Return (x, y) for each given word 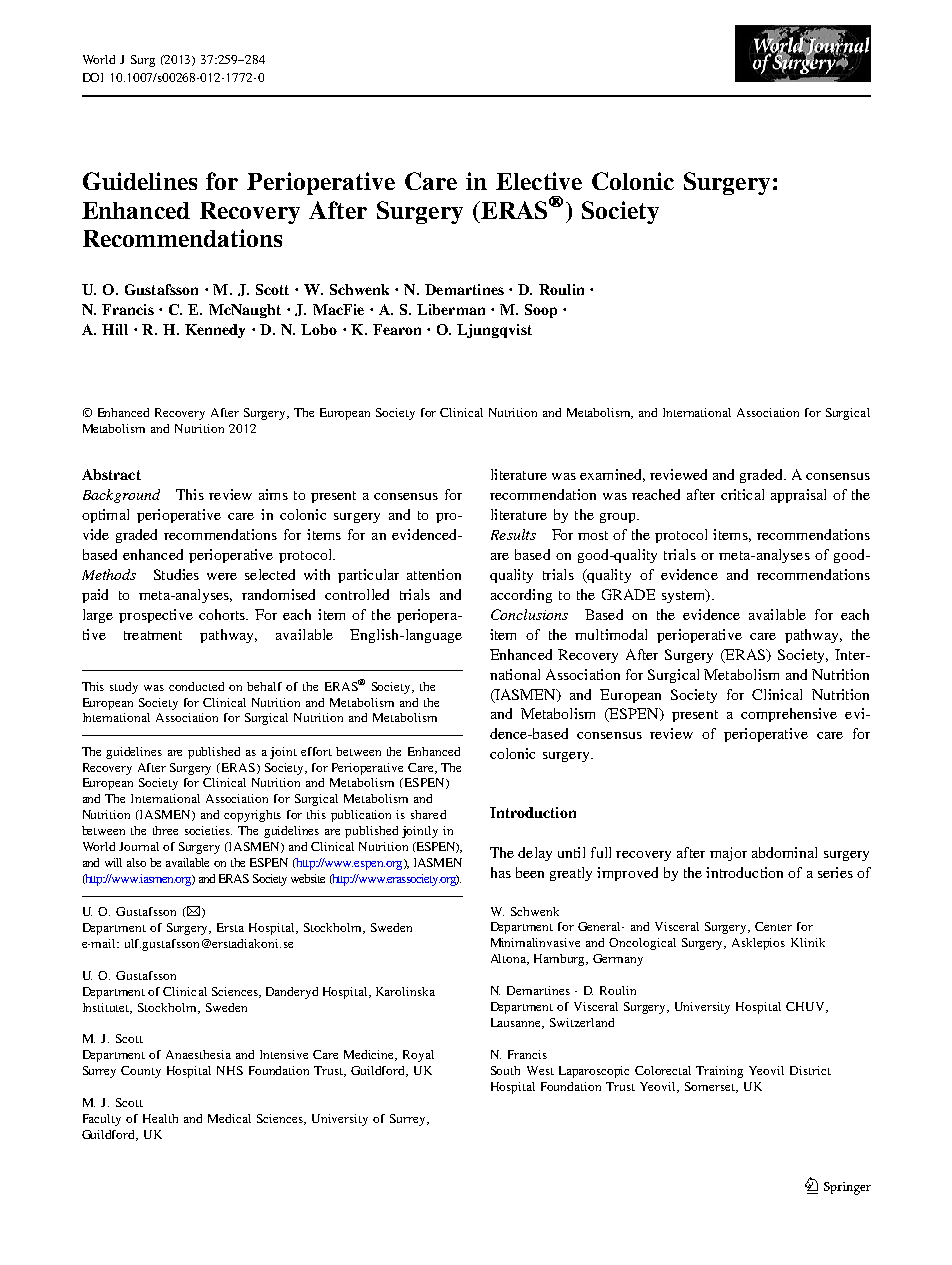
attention (434, 574)
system (685, 596)
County (141, 1072)
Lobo (319, 329)
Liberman (451, 309)
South (505, 1070)
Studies (176, 574)
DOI (93, 77)
